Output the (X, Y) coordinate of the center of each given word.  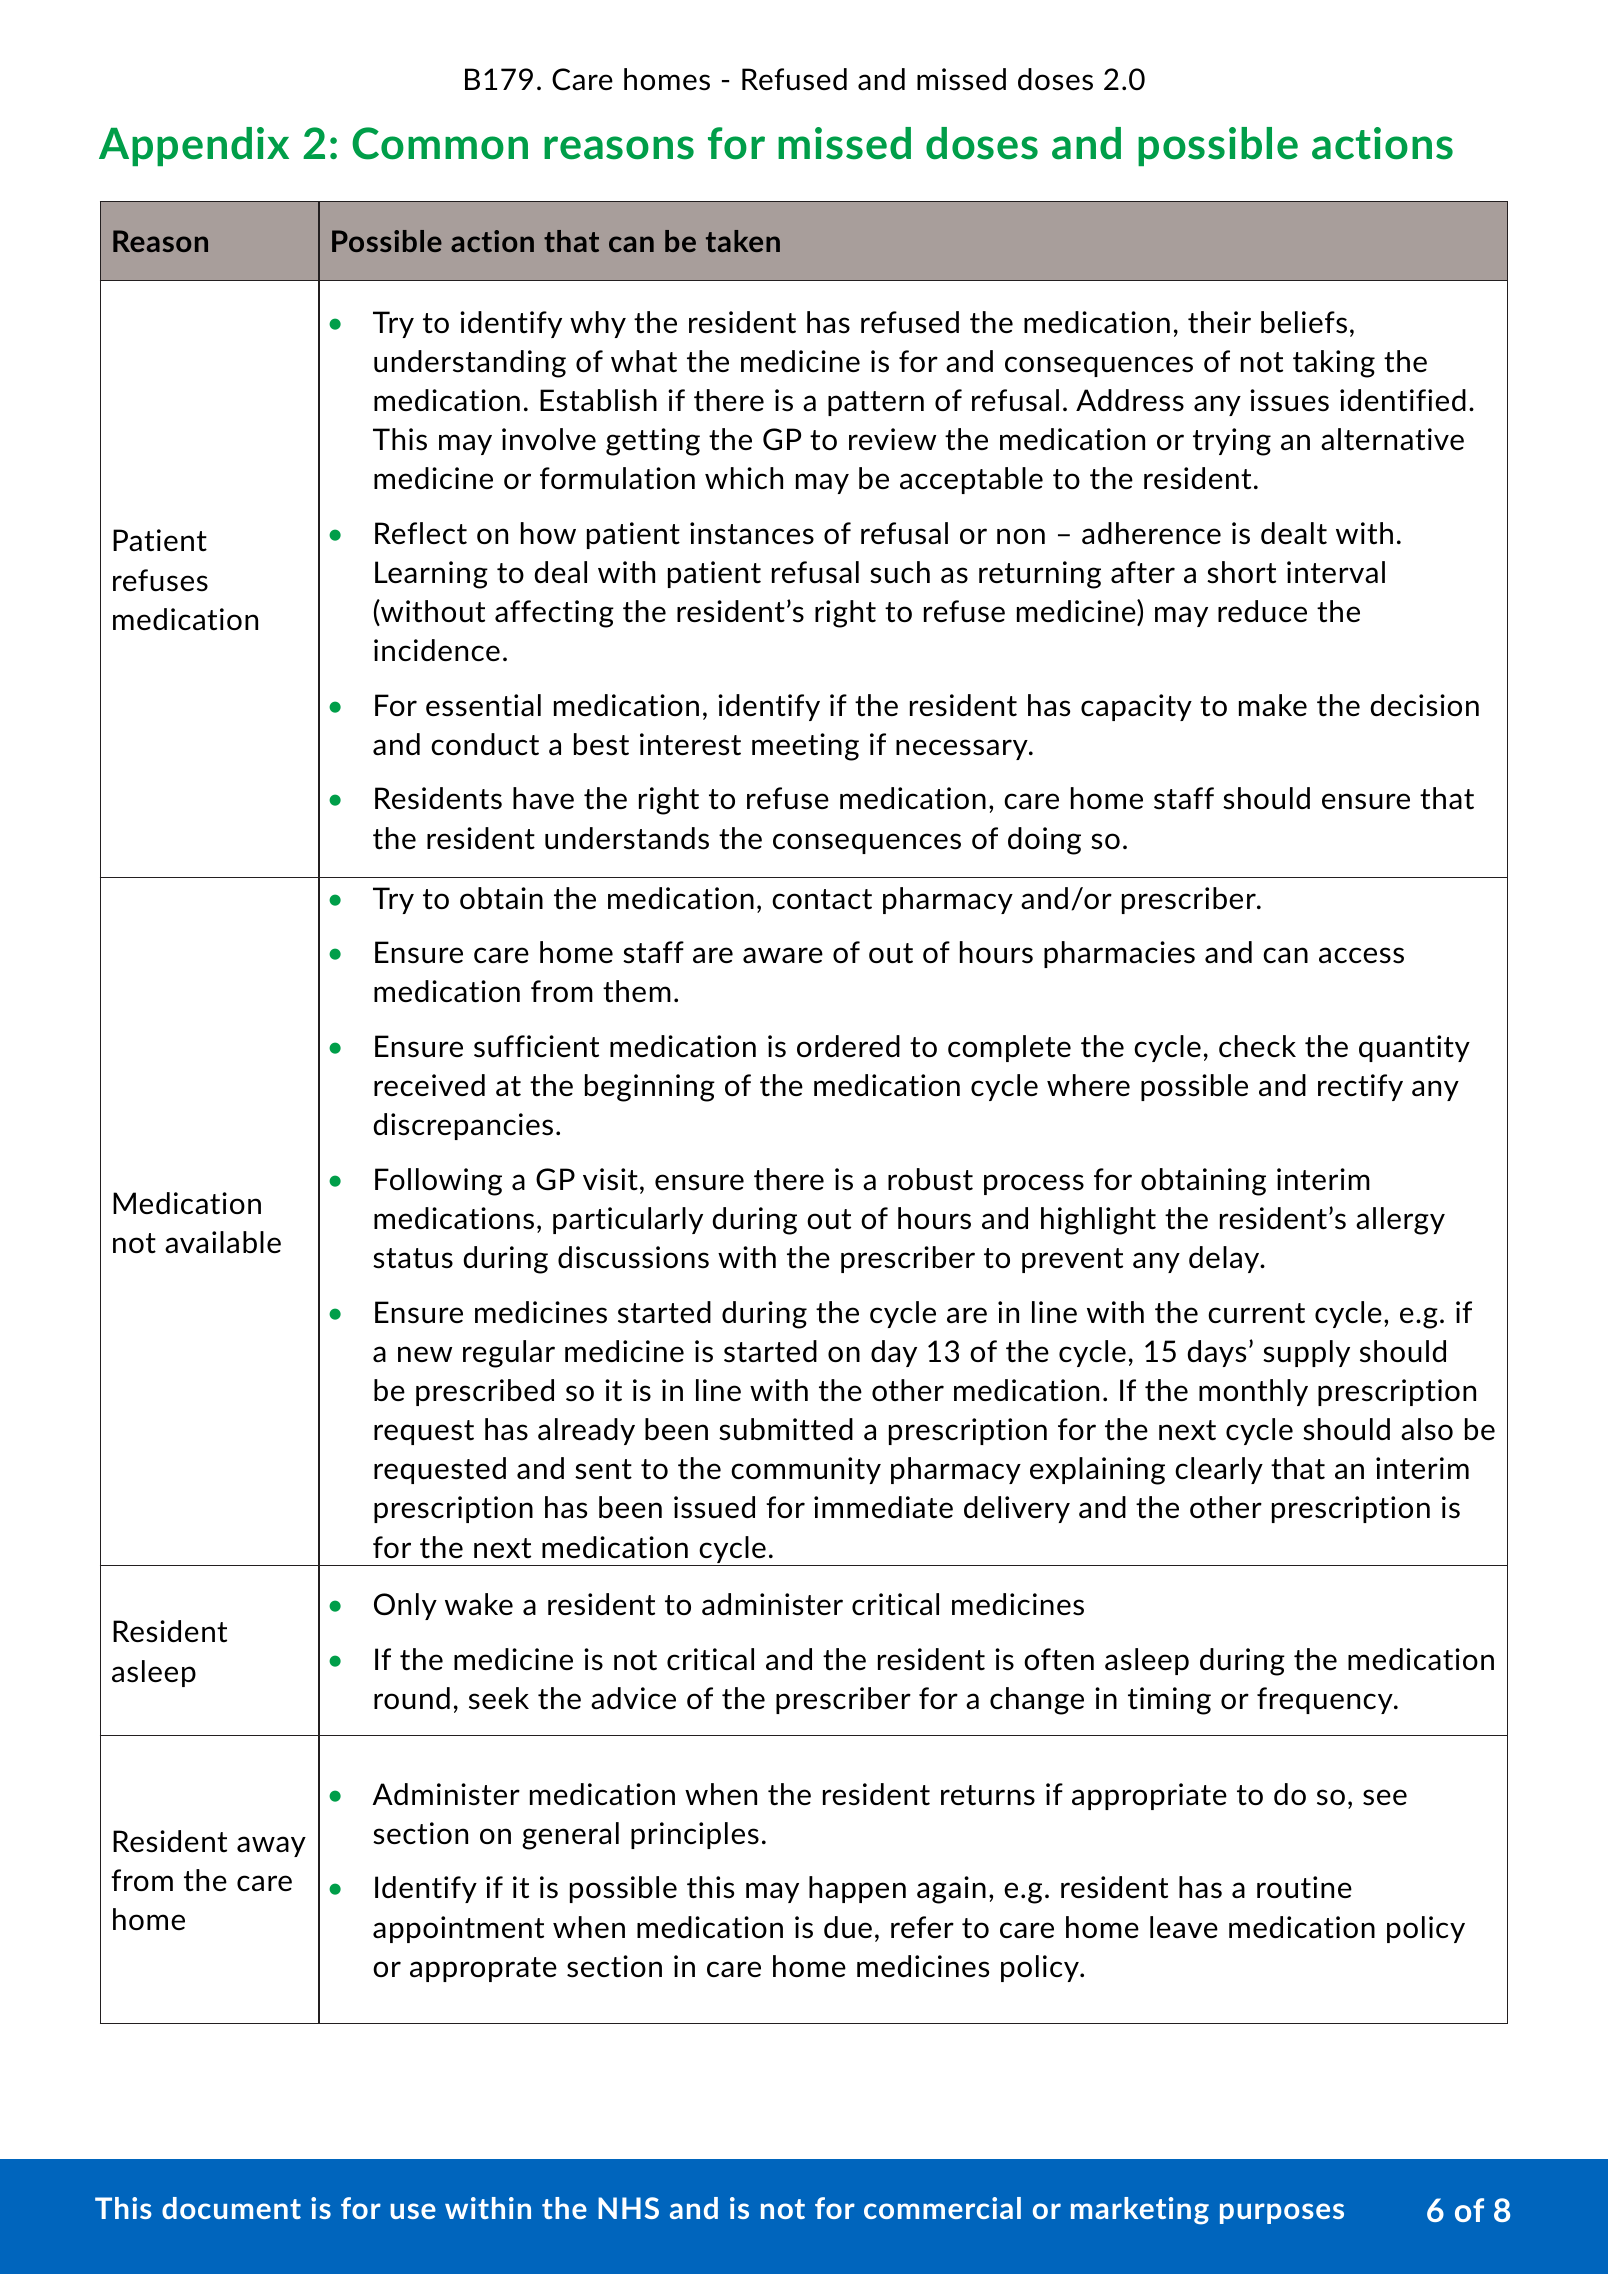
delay (1225, 1259)
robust (930, 1179)
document (231, 2208)
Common (440, 143)
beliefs (1304, 322)
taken (743, 241)
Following (438, 1182)
